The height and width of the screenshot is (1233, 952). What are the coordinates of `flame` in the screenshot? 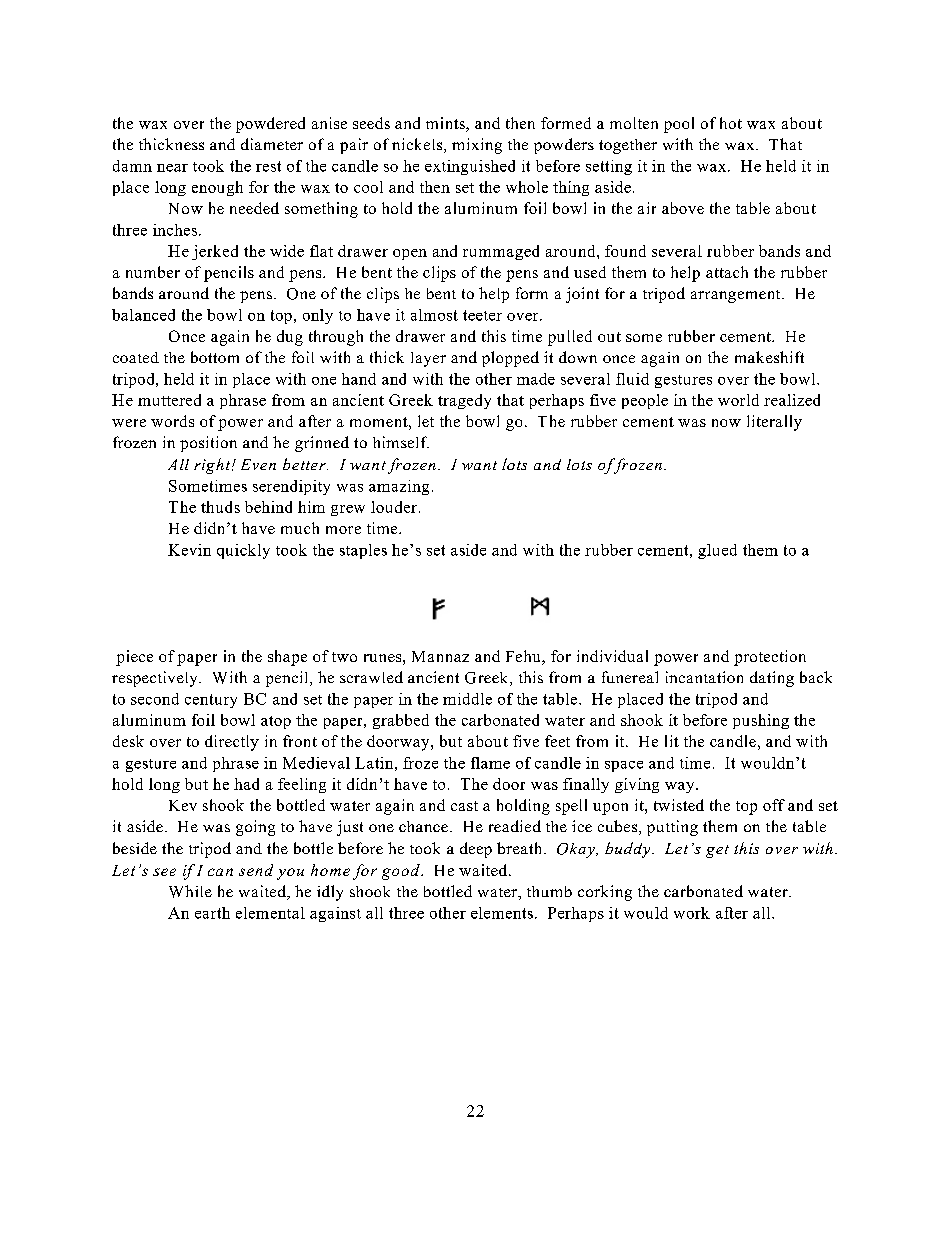 It's located at (490, 763).
